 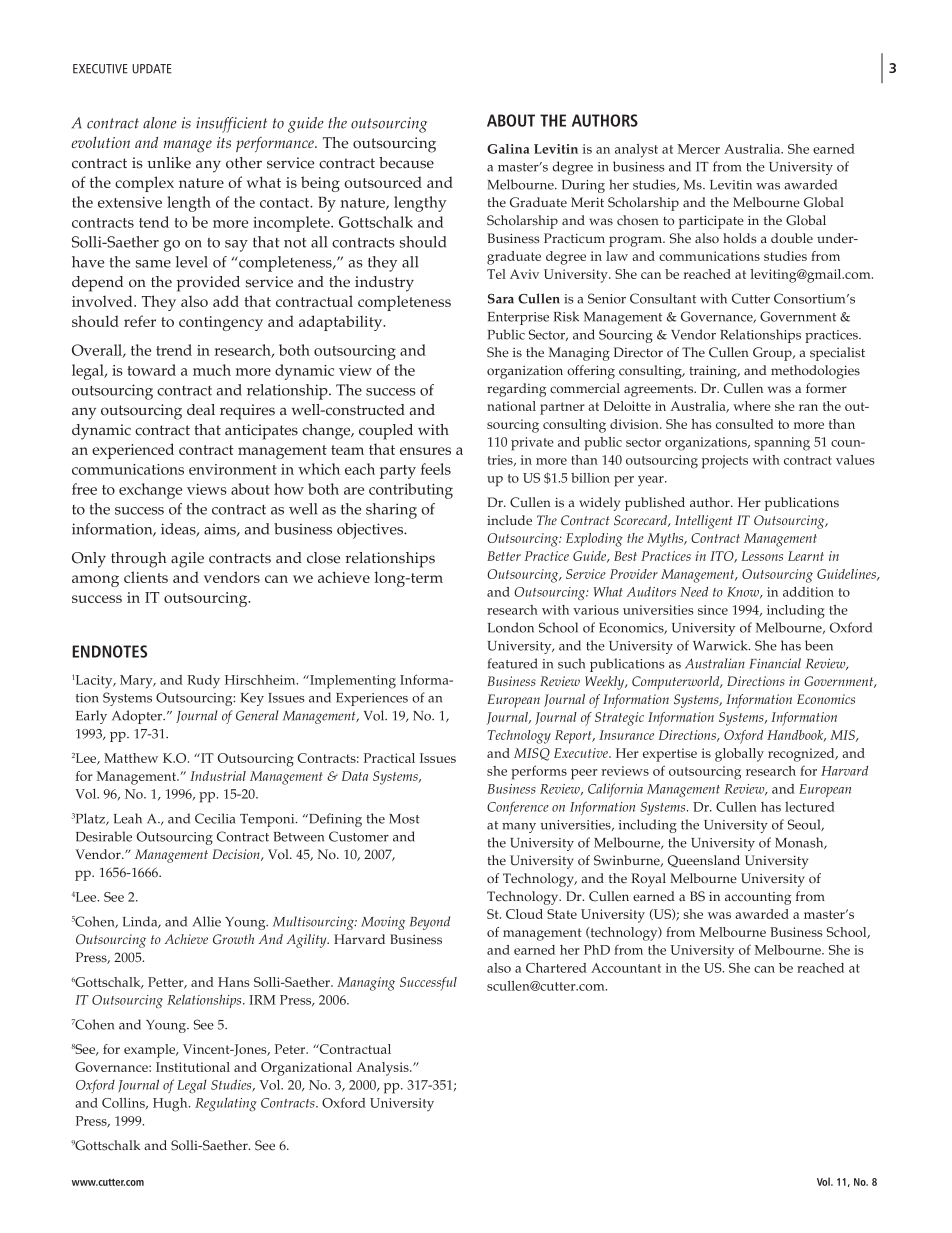 What do you see at coordinates (699, 149) in the screenshot?
I see `Mercer` at bounding box center [699, 149].
